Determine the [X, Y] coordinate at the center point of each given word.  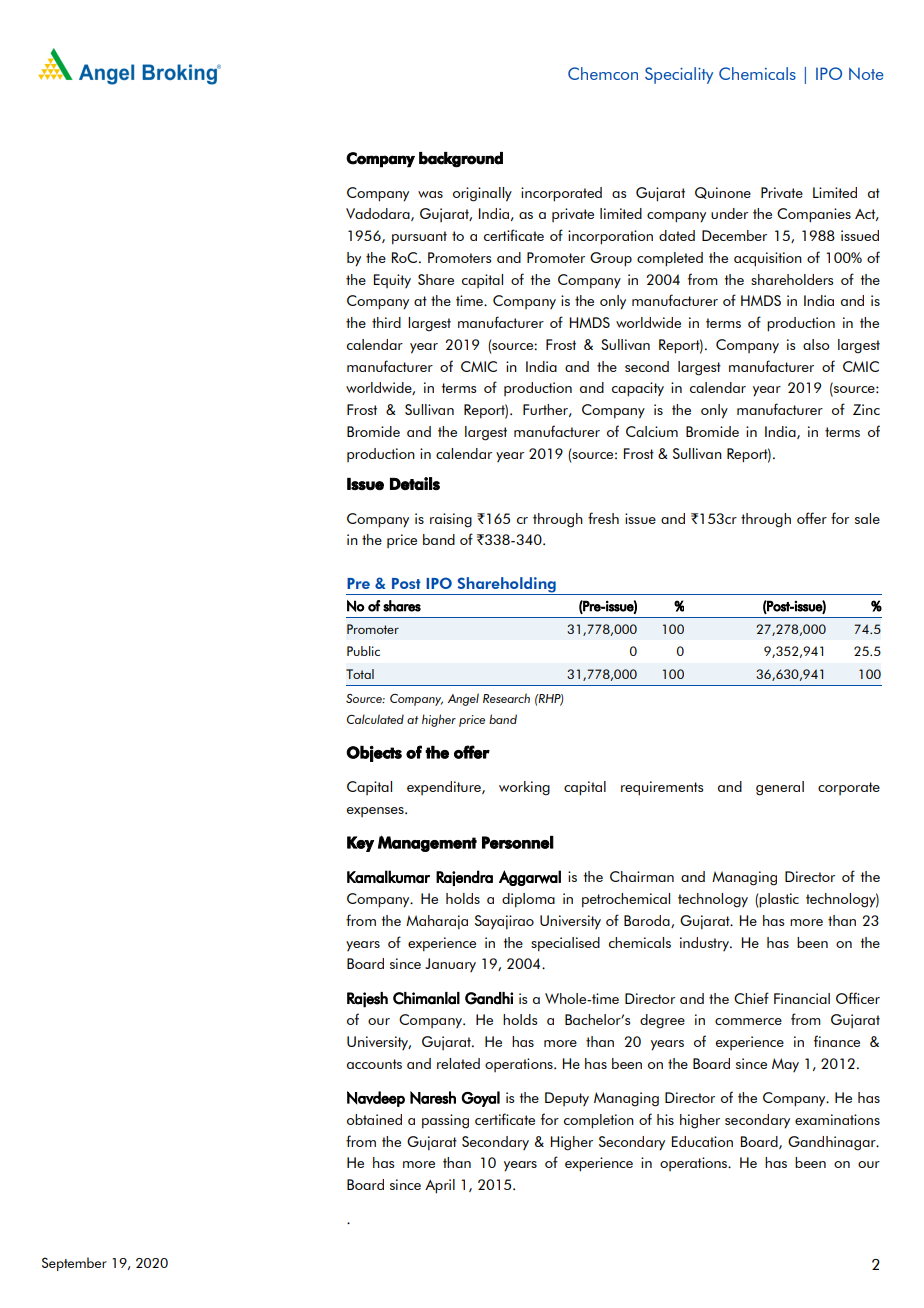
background [461, 160]
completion [599, 1121]
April [440, 1186]
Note [866, 73]
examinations [837, 1119]
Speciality [679, 75]
